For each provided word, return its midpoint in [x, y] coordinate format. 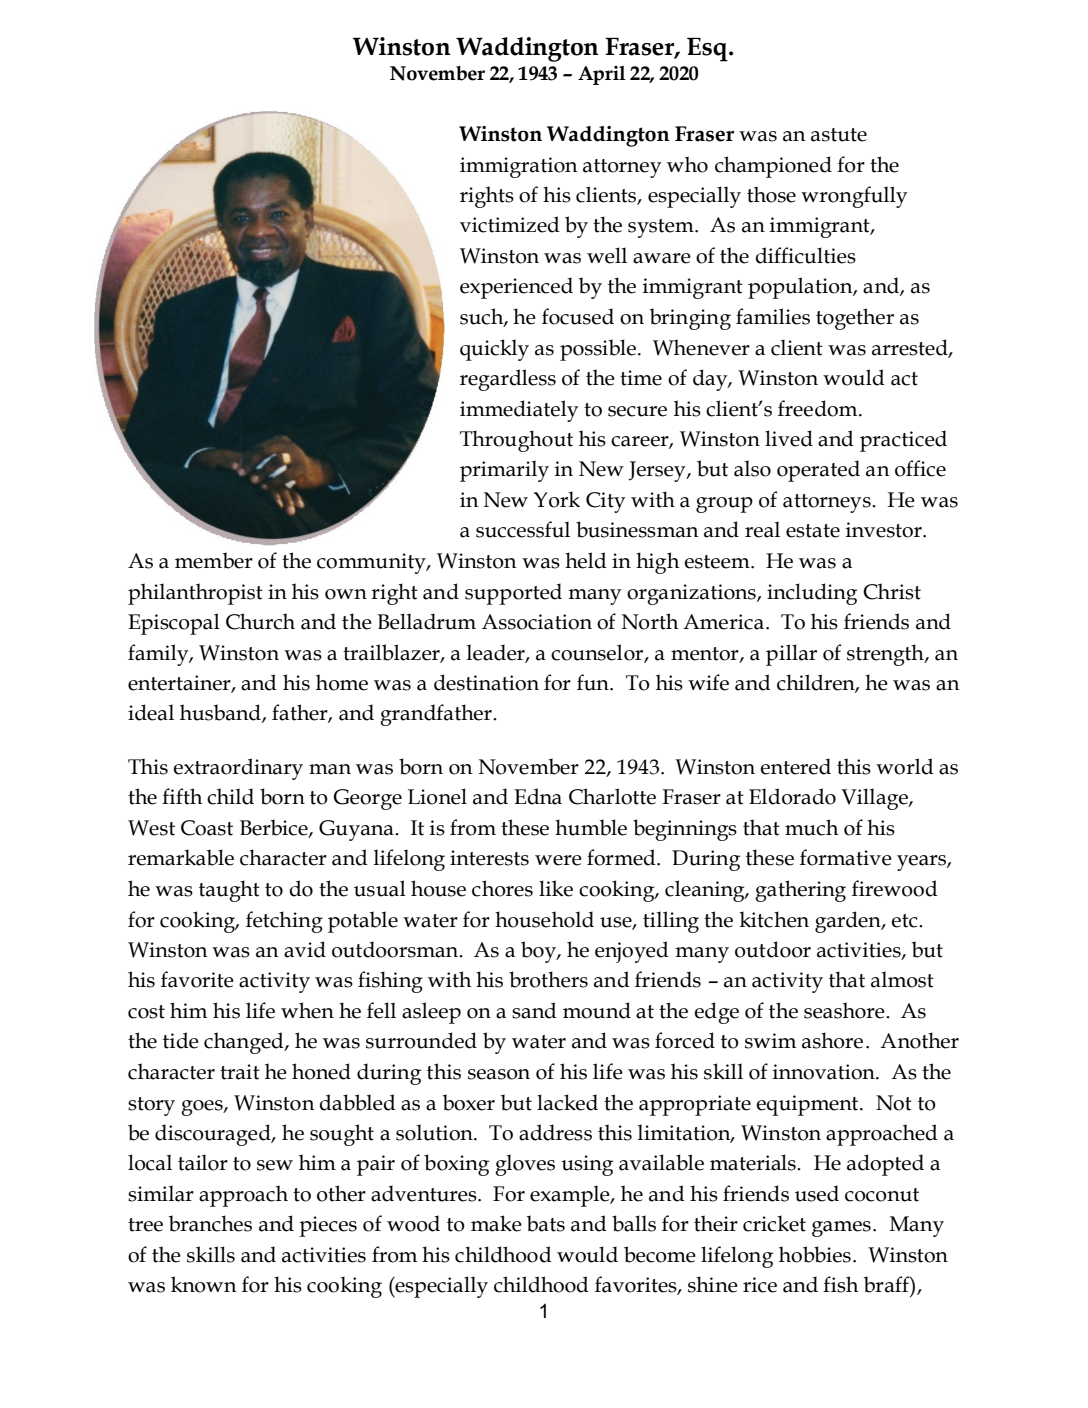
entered [796, 766]
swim [771, 1041]
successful [523, 529]
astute [839, 135]
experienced [516, 288]
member [214, 560]
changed [245, 1043]
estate [813, 531]
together [855, 319]
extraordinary [238, 769]
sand [534, 1010]
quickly [494, 350]
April [601, 75]
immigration [519, 167]
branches [210, 1223]
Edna [538, 796]
